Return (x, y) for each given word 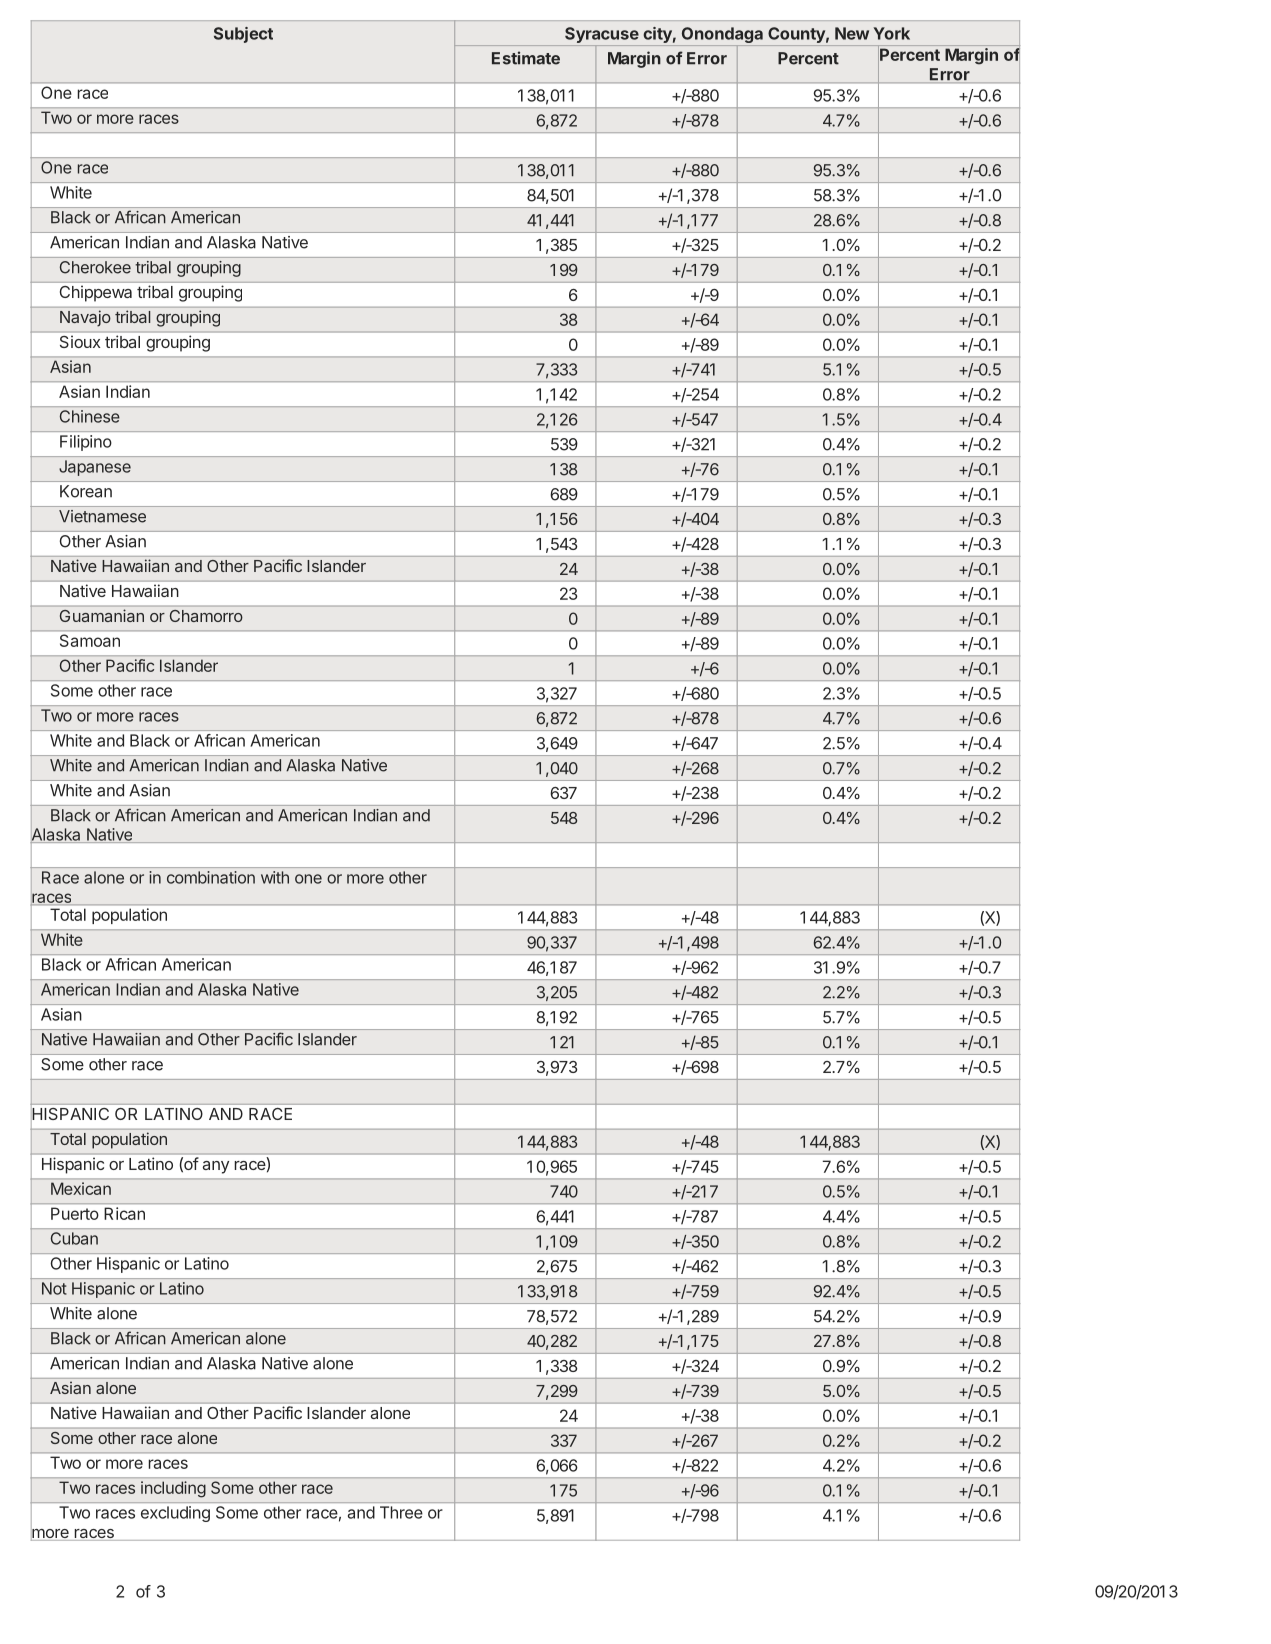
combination (211, 877)
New (852, 33)
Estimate (526, 58)
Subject (243, 35)
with (275, 877)
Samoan (90, 640)
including (173, 1489)
